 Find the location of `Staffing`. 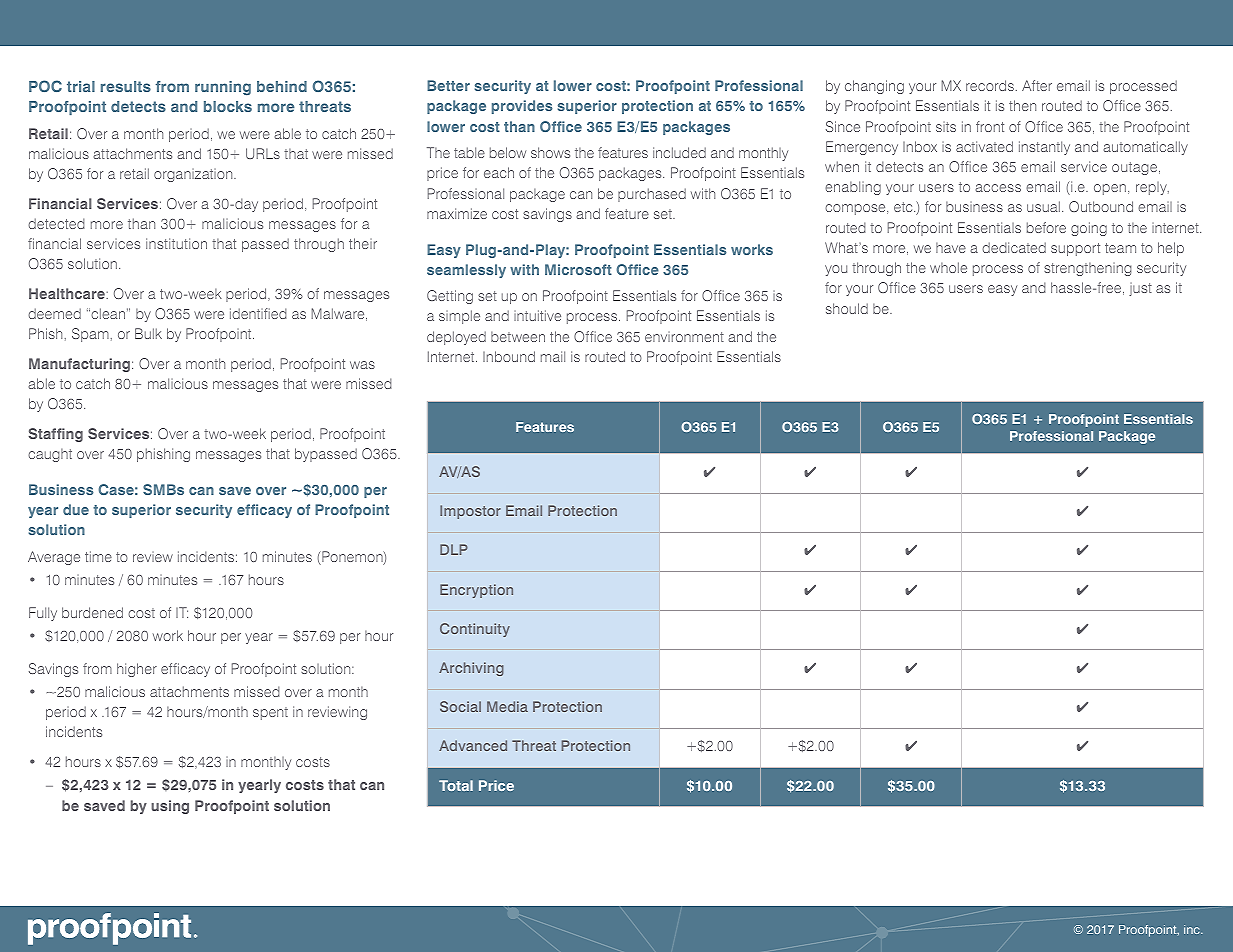

Staffing is located at coordinates (56, 435).
